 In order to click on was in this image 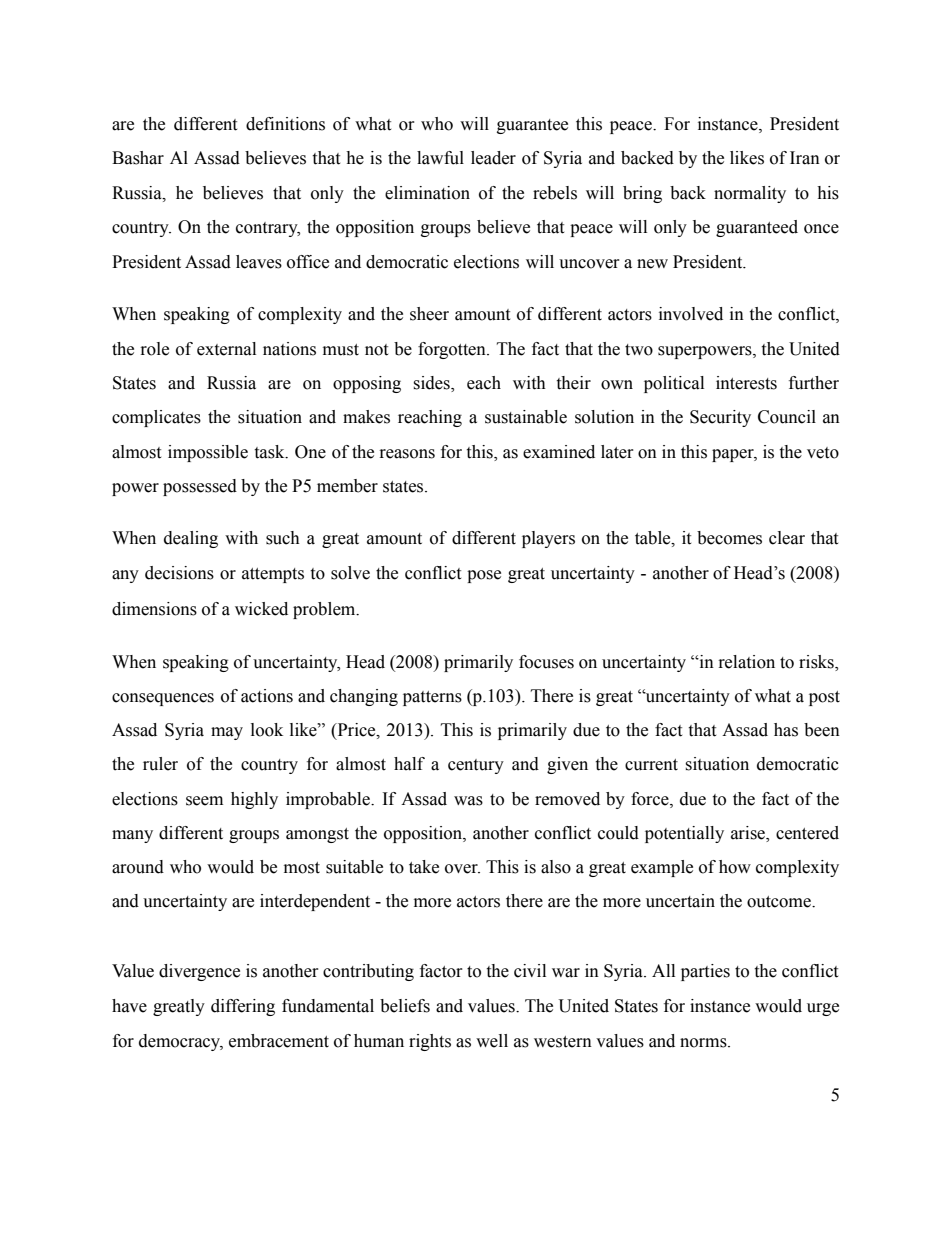, I will do `click(468, 801)`.
